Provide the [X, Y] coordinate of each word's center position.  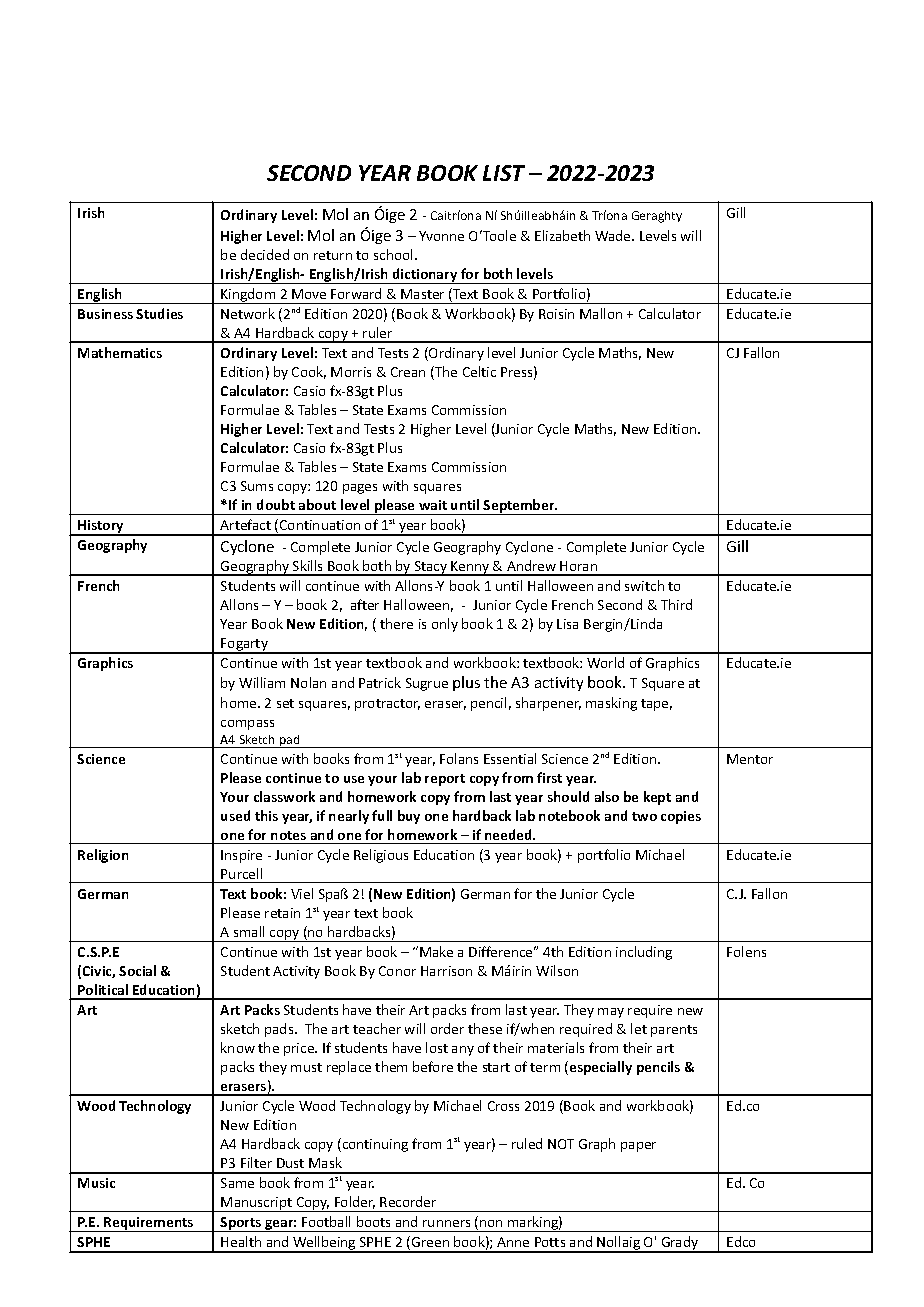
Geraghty [657, 217]
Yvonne [441, 236]
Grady [680, 1244]
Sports [241, 1224]
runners [446, 1223]
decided [265, 254]
